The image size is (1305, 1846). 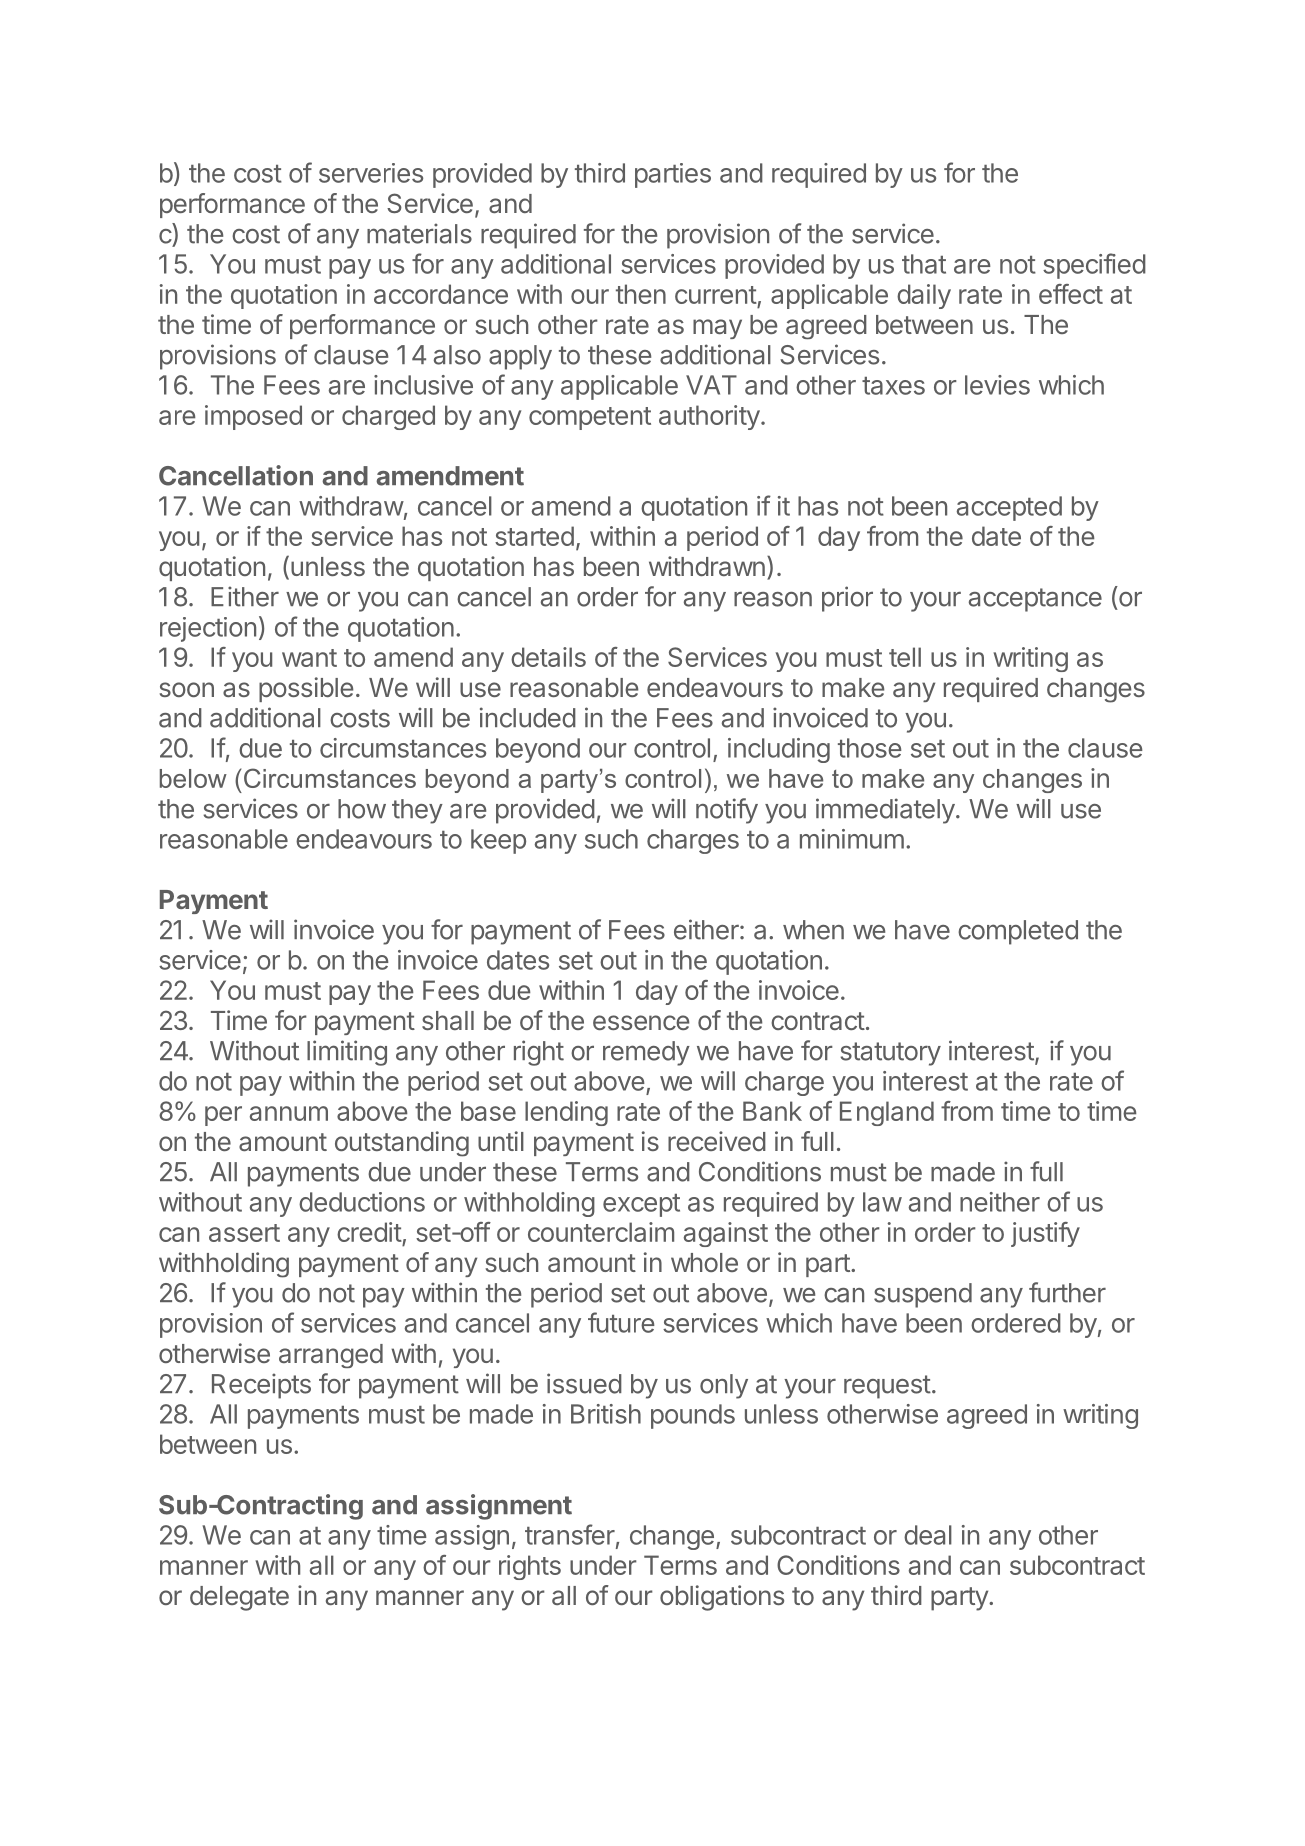 What do you see at coordinates (289, 1113) in the screenshot?
I see `annum` at bounding box center [289, 1113].
